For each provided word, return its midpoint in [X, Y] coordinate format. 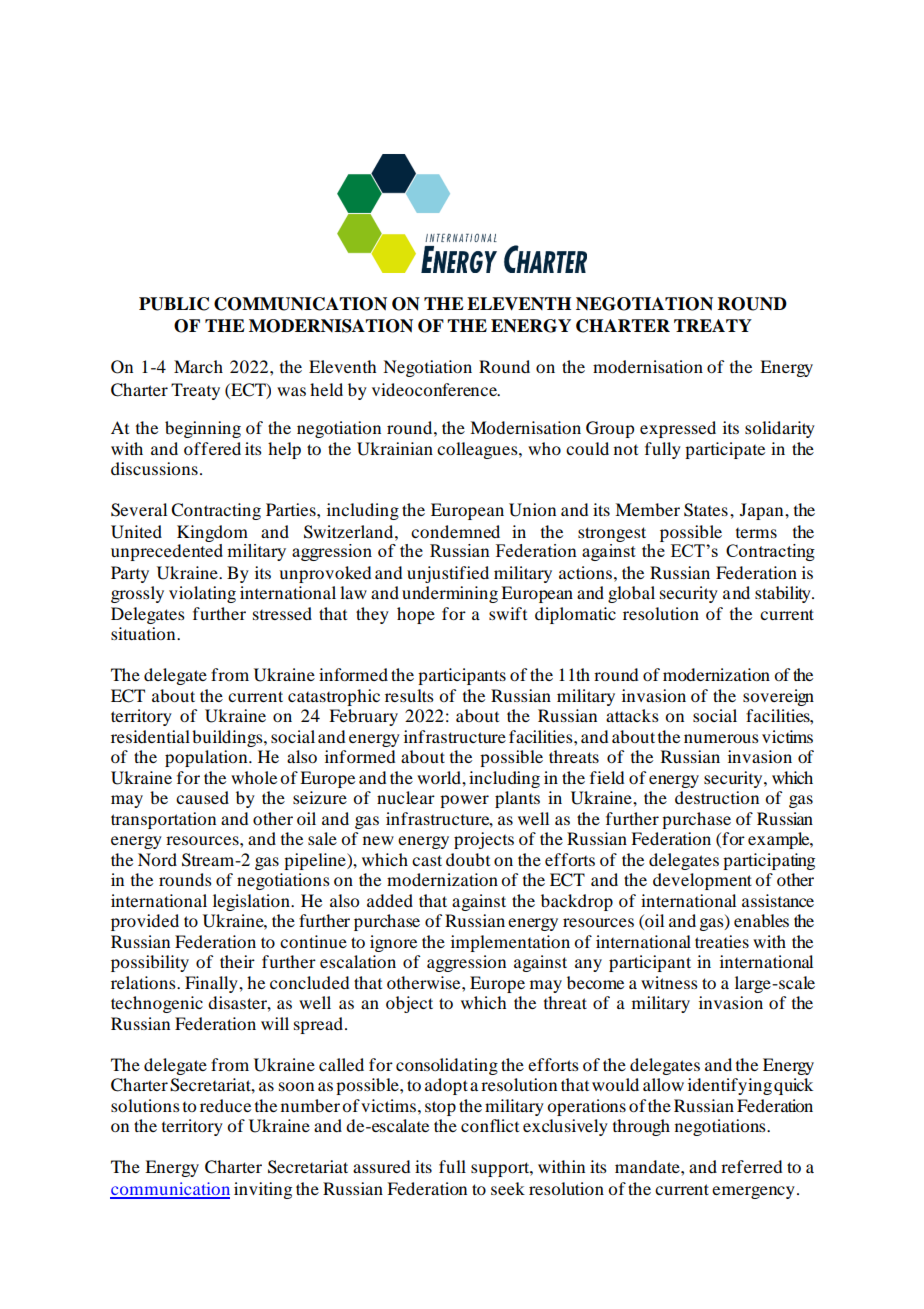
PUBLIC [174, 304]
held [326, 389]
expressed [678, 429]
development [702, 881]
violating [202, 594]
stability [784, 594]
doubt [468, 859]
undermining [450, 594]
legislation [252, 902]
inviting [263, 1190]
